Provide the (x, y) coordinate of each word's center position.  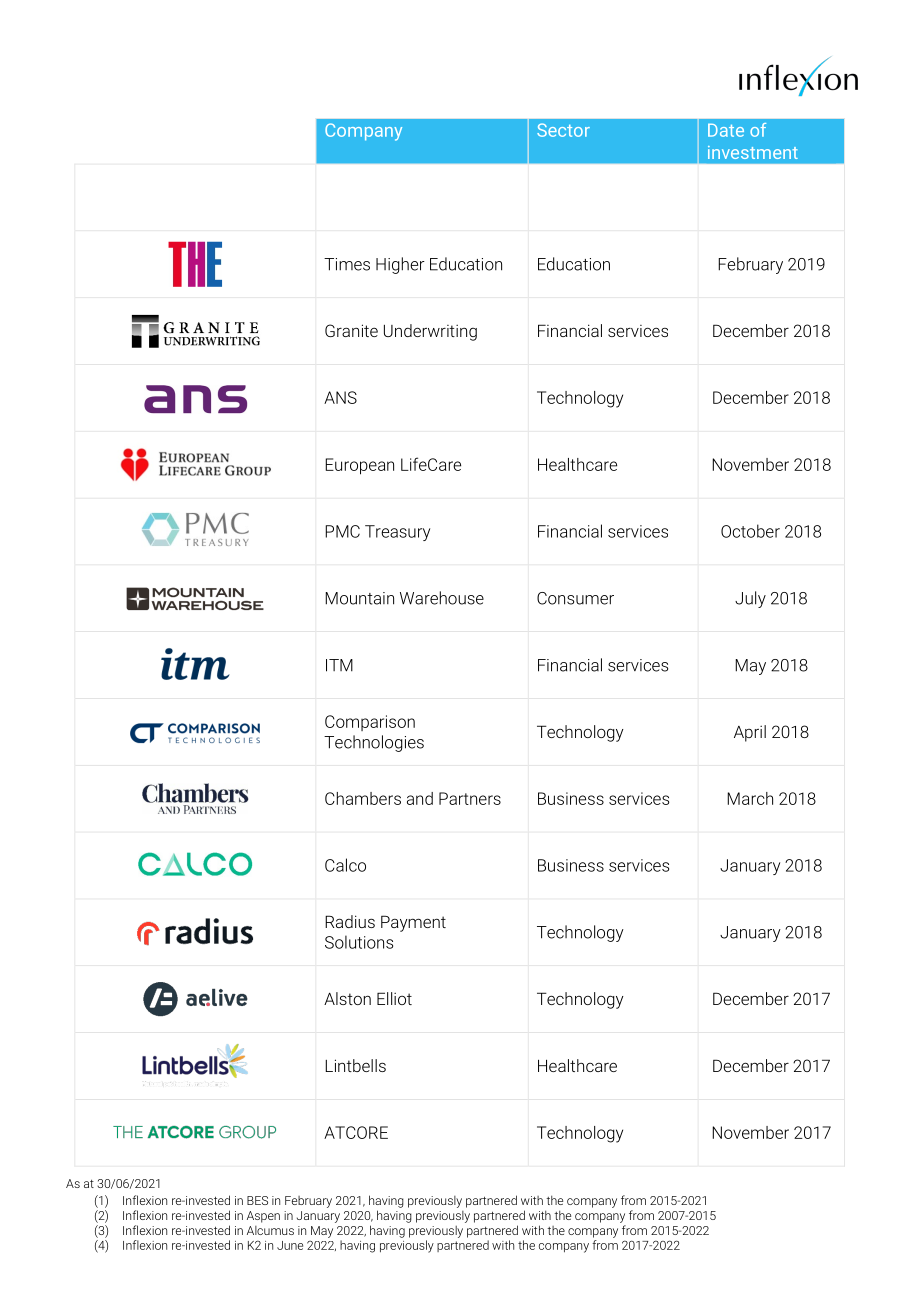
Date (726, 130)
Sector (563, 130)
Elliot (394, 998)
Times (347, 264)
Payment (413, 923)
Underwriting (430, 332)
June (290, 1245)
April (750, 733)
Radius (350, 921)
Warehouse (442, 598)
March (750, 798)
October (750, 531)
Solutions (359, 942)
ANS (340, 397)
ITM (339, 665)
